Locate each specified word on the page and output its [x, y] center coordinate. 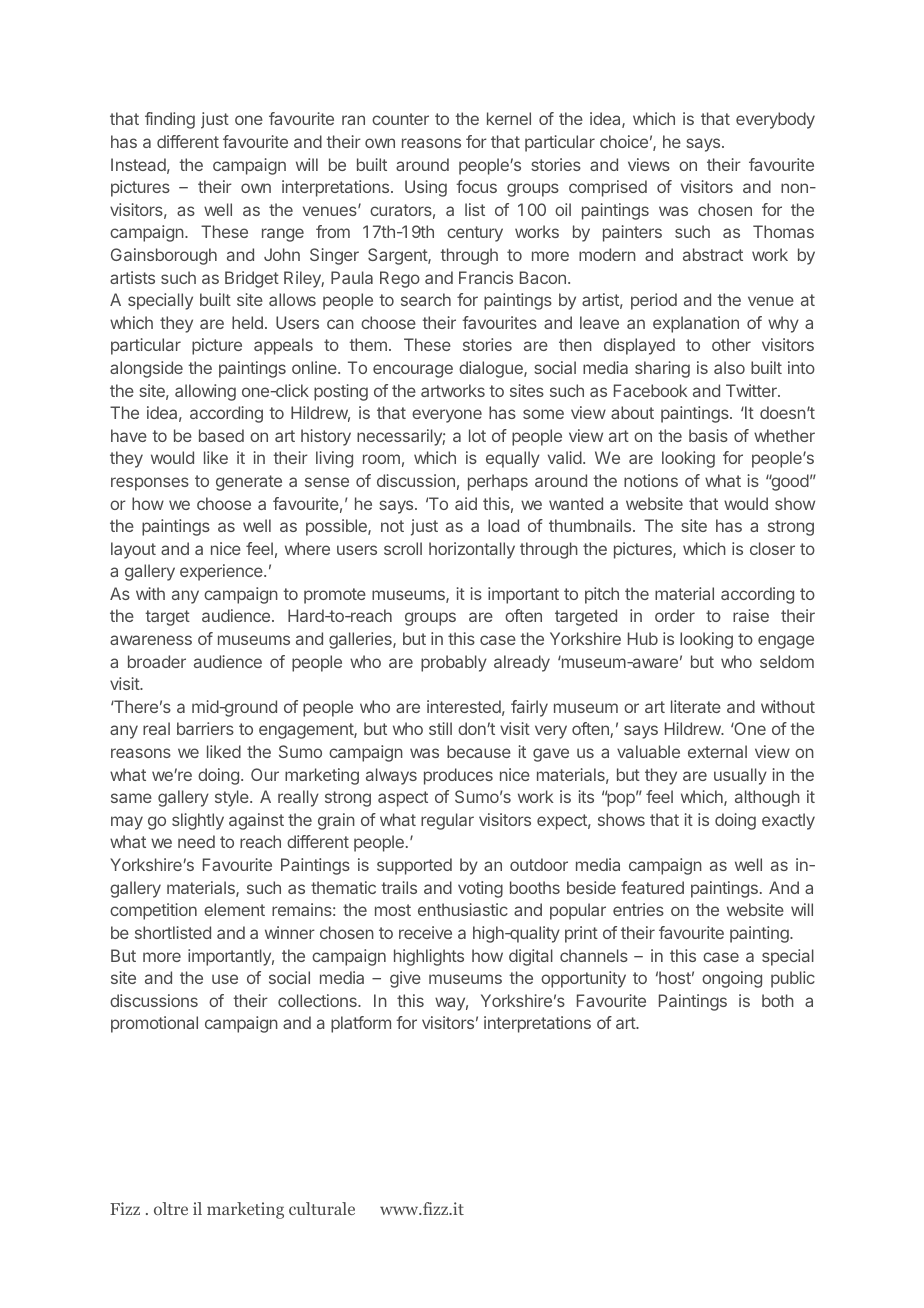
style [233, 798]
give [405, 979]
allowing [205, 392]
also [729, 367]
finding [170, 120]
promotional [154, 1024]
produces [458, 776]
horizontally [472, 550]
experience [222, 572]
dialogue [492, 369]
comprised [608, 188]
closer [772, 548]
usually [740, 776]
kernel [509, 118]
